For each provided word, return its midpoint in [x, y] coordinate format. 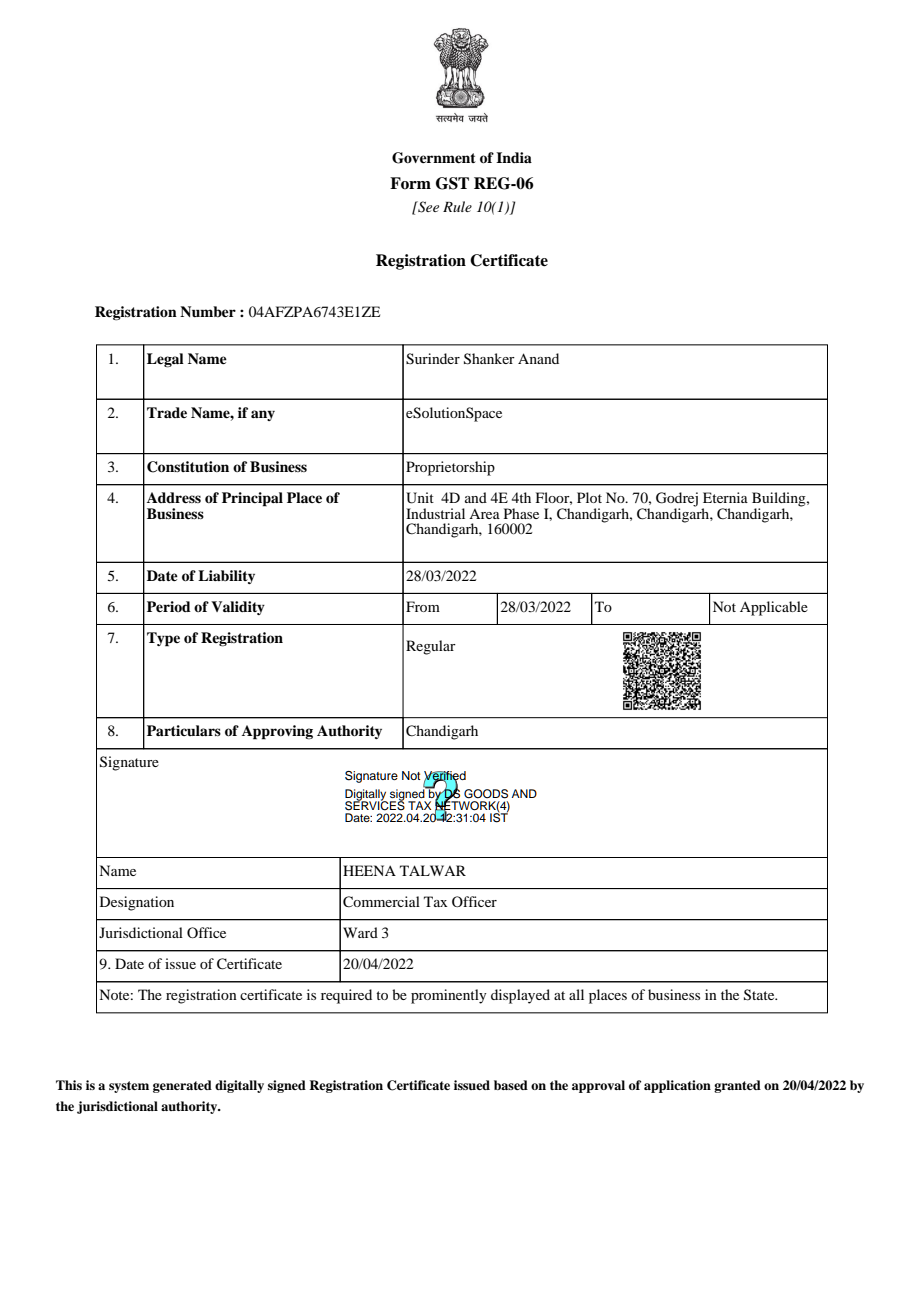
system [129, 1087]
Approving [277, 732]
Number [208, 311]
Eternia [725, 497]
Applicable [774, 608]
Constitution [188, 467]
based [511, 1085]
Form [410, 183]
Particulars [184, 730]
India [514, 157]
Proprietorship [450, 468]
